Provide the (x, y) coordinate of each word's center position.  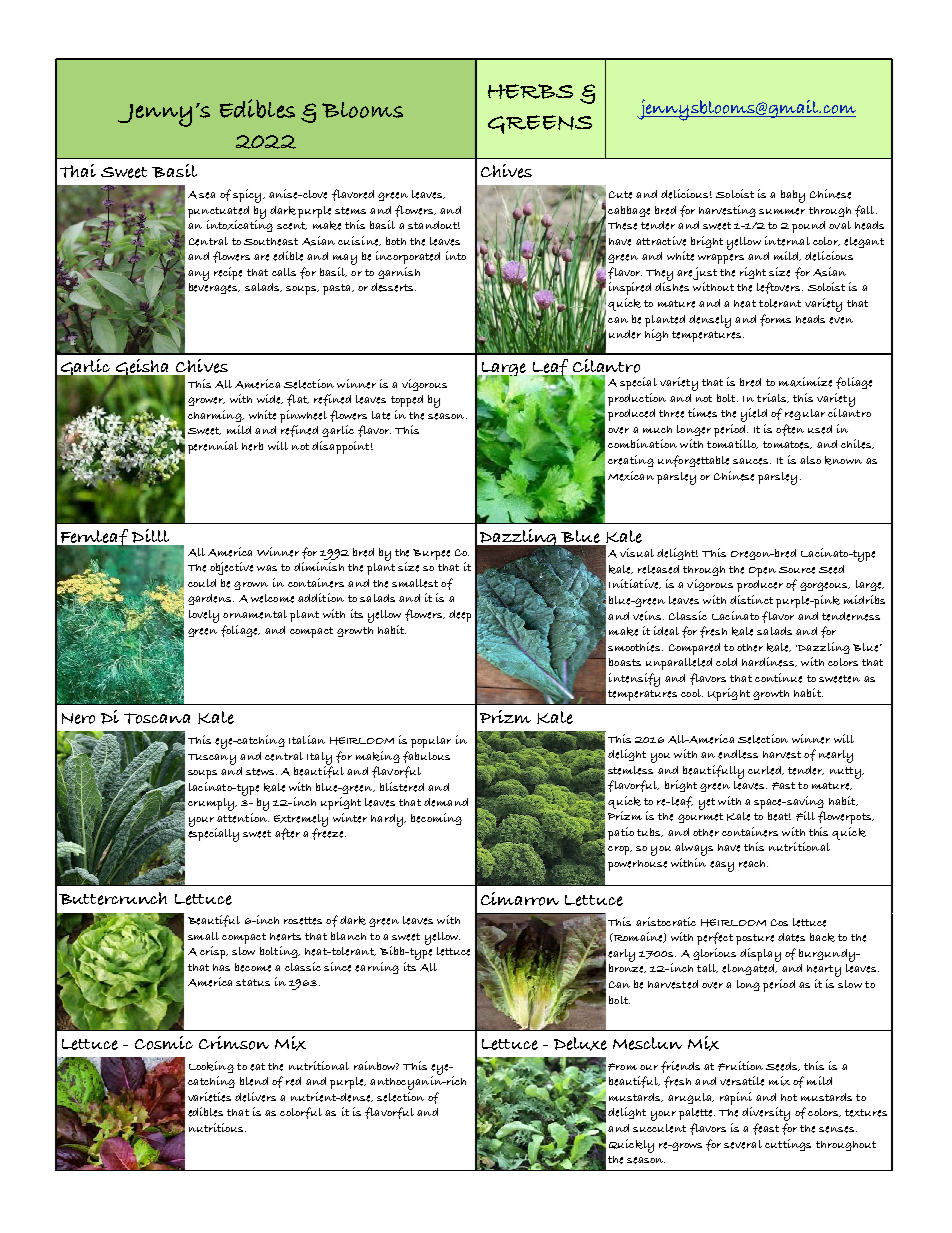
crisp (214, 952)
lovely (204, 616)
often (790, 430)
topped (407, 401)
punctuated (218, 212)
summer (782, 211)
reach (753, 864)
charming (216, 416)
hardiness (769, 662)
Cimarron (520, 899)
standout (434, 225)
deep (460, 616)
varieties (209, 1097)
